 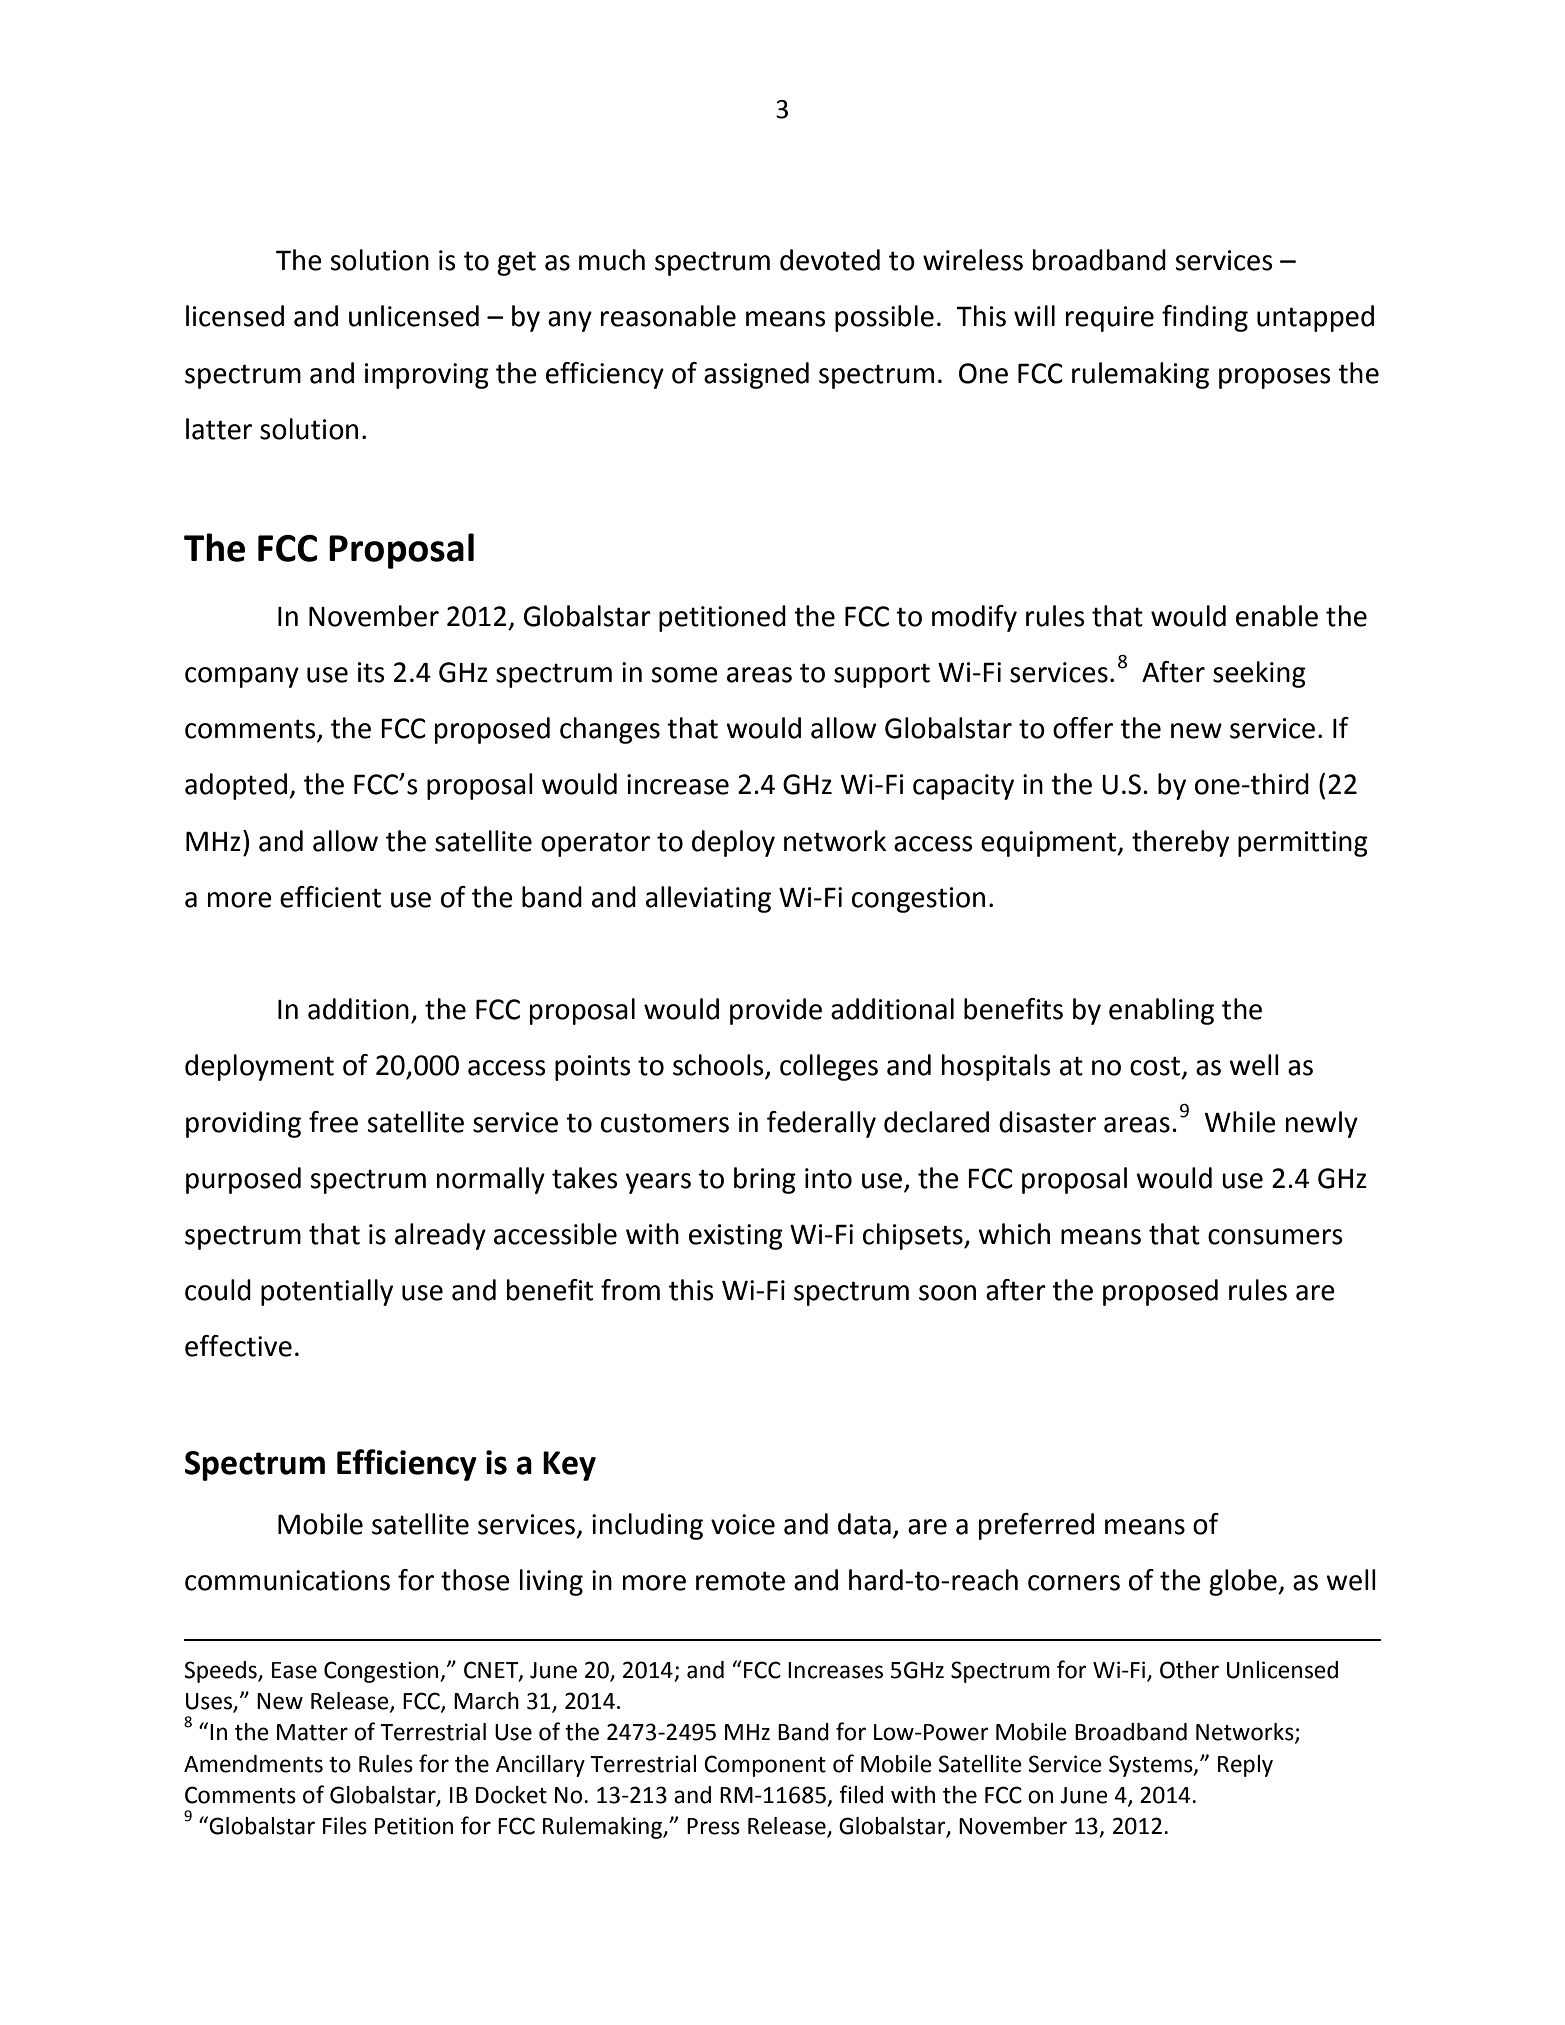 What do you see at coordinates (1205, 318) in the document?
I see `finding` at bounding box center [1205, 318].
